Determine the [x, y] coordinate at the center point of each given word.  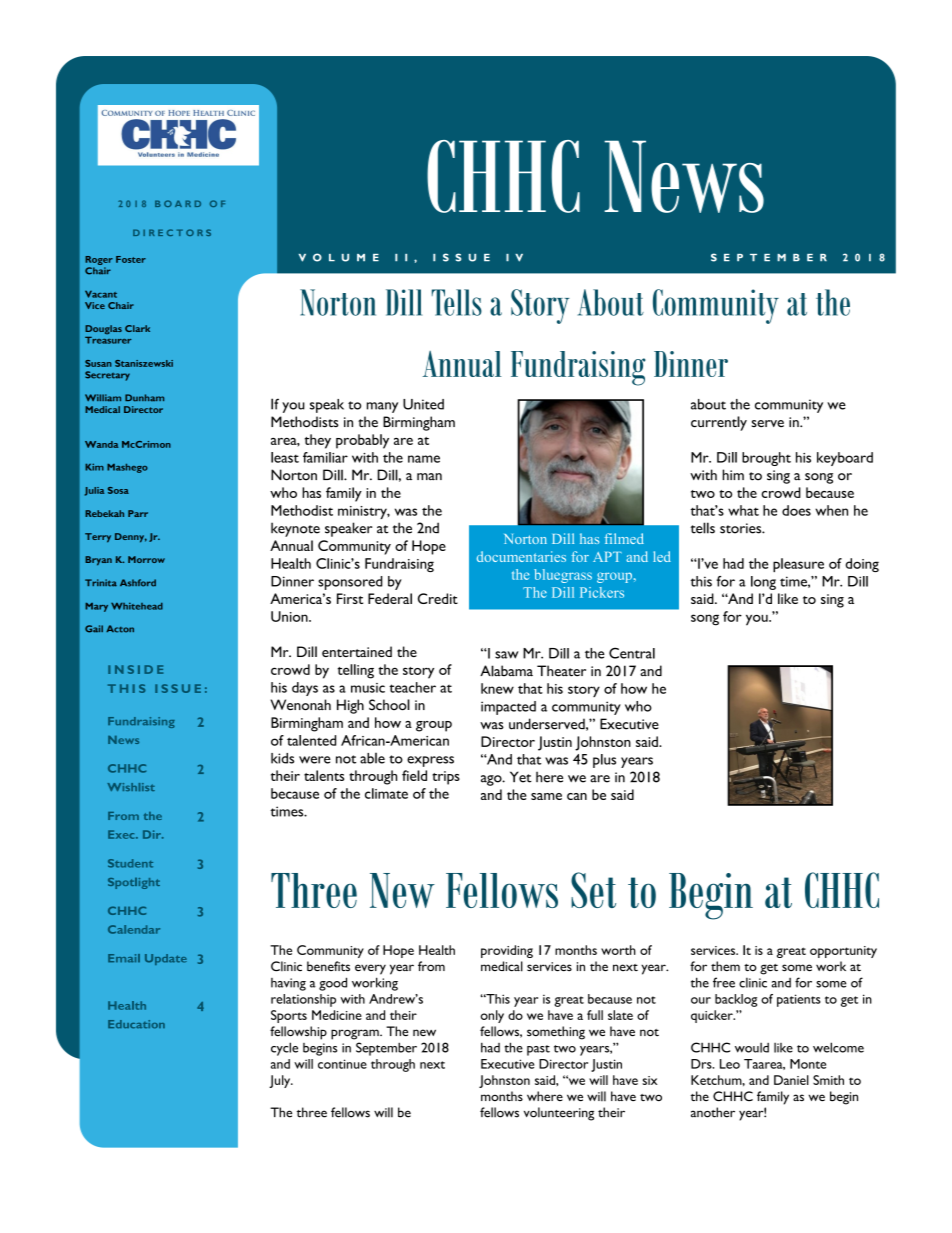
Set [593, 890]
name [424, 459]
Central [632, 653]
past [538, 1050]
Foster [131, 259]
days [305, 689]
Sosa [118, 490]
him [733, 474]
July [281, 1081]
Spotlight [134, 883]
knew [497, 688]
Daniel [791, 1080]
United [423, 404]
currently [719, 423]
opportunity [843, 952]
